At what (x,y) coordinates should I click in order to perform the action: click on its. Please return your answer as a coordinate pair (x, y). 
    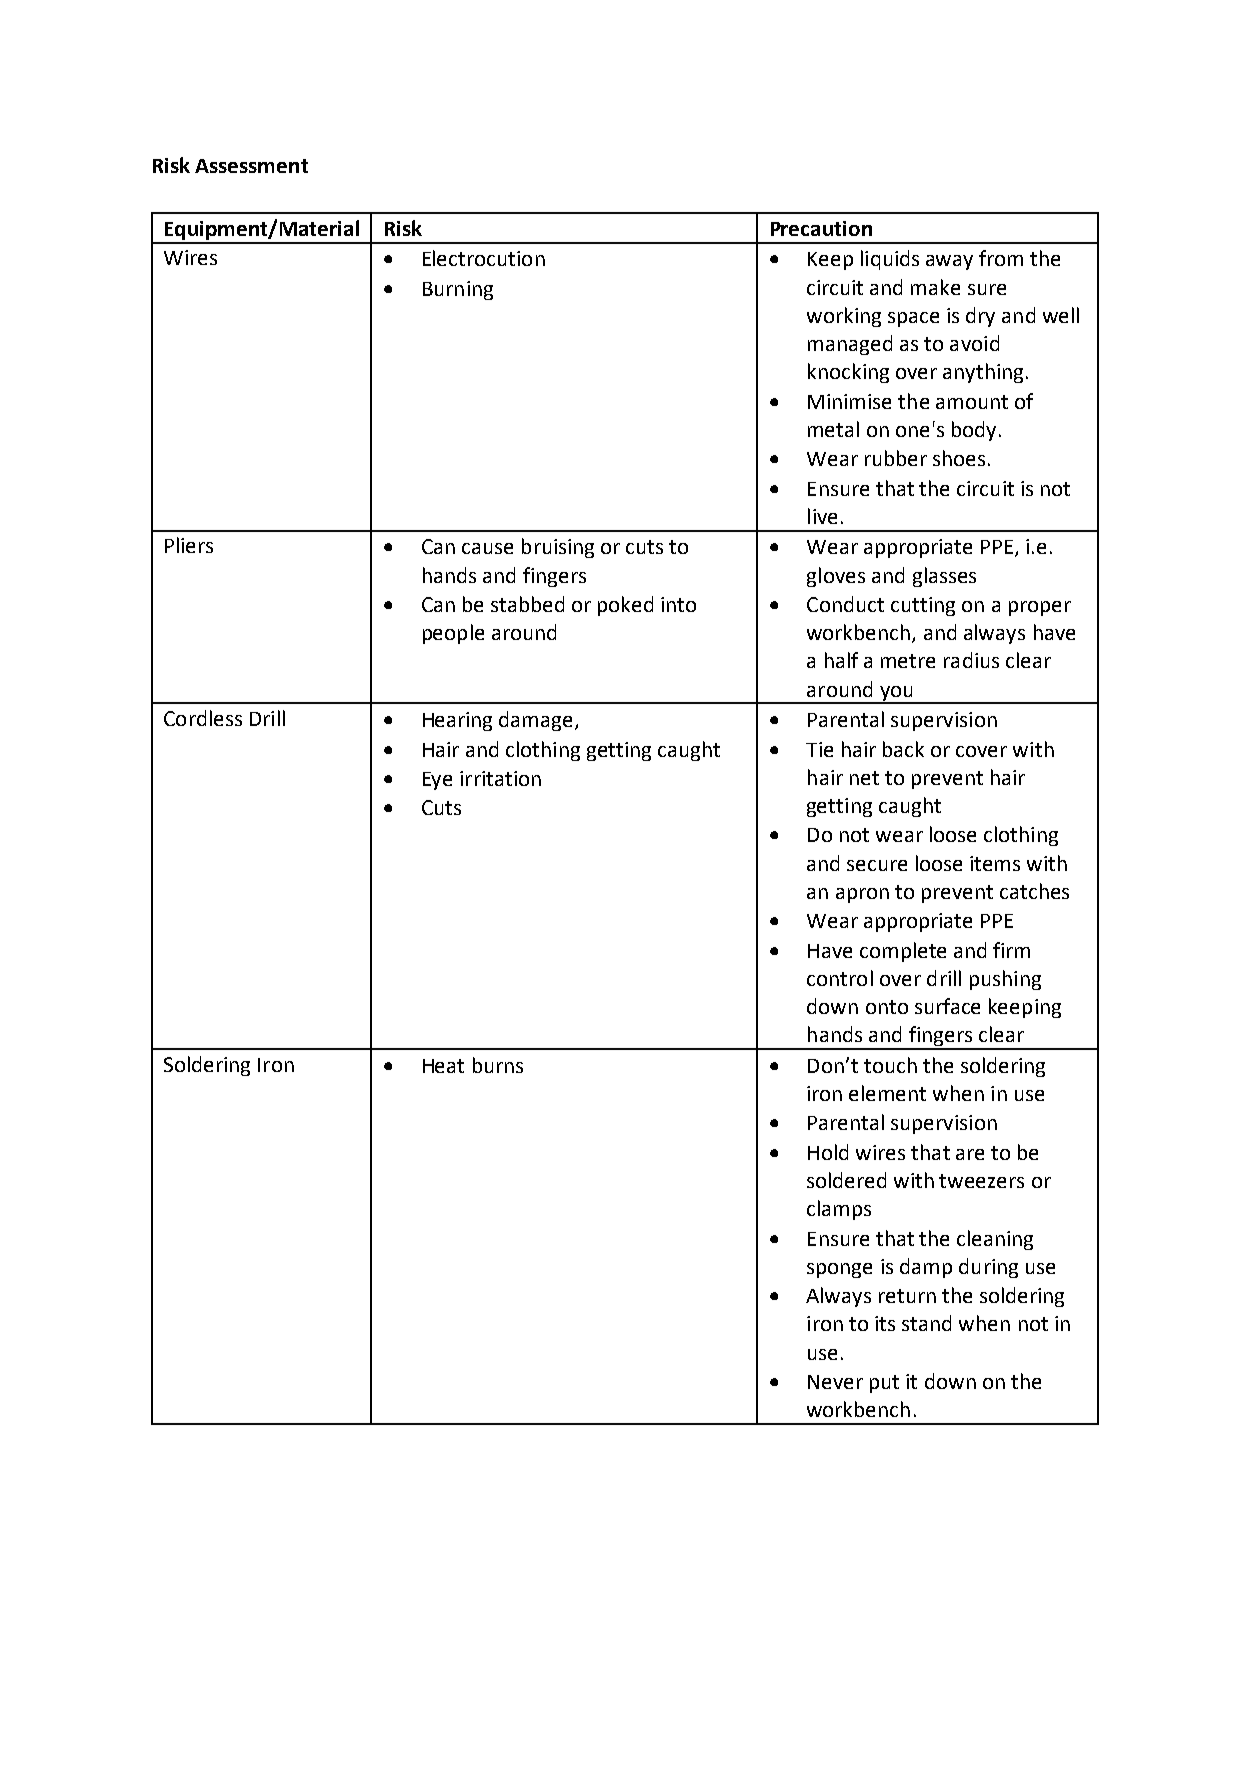
    Looking at the image, I should click on (885, 1323).
